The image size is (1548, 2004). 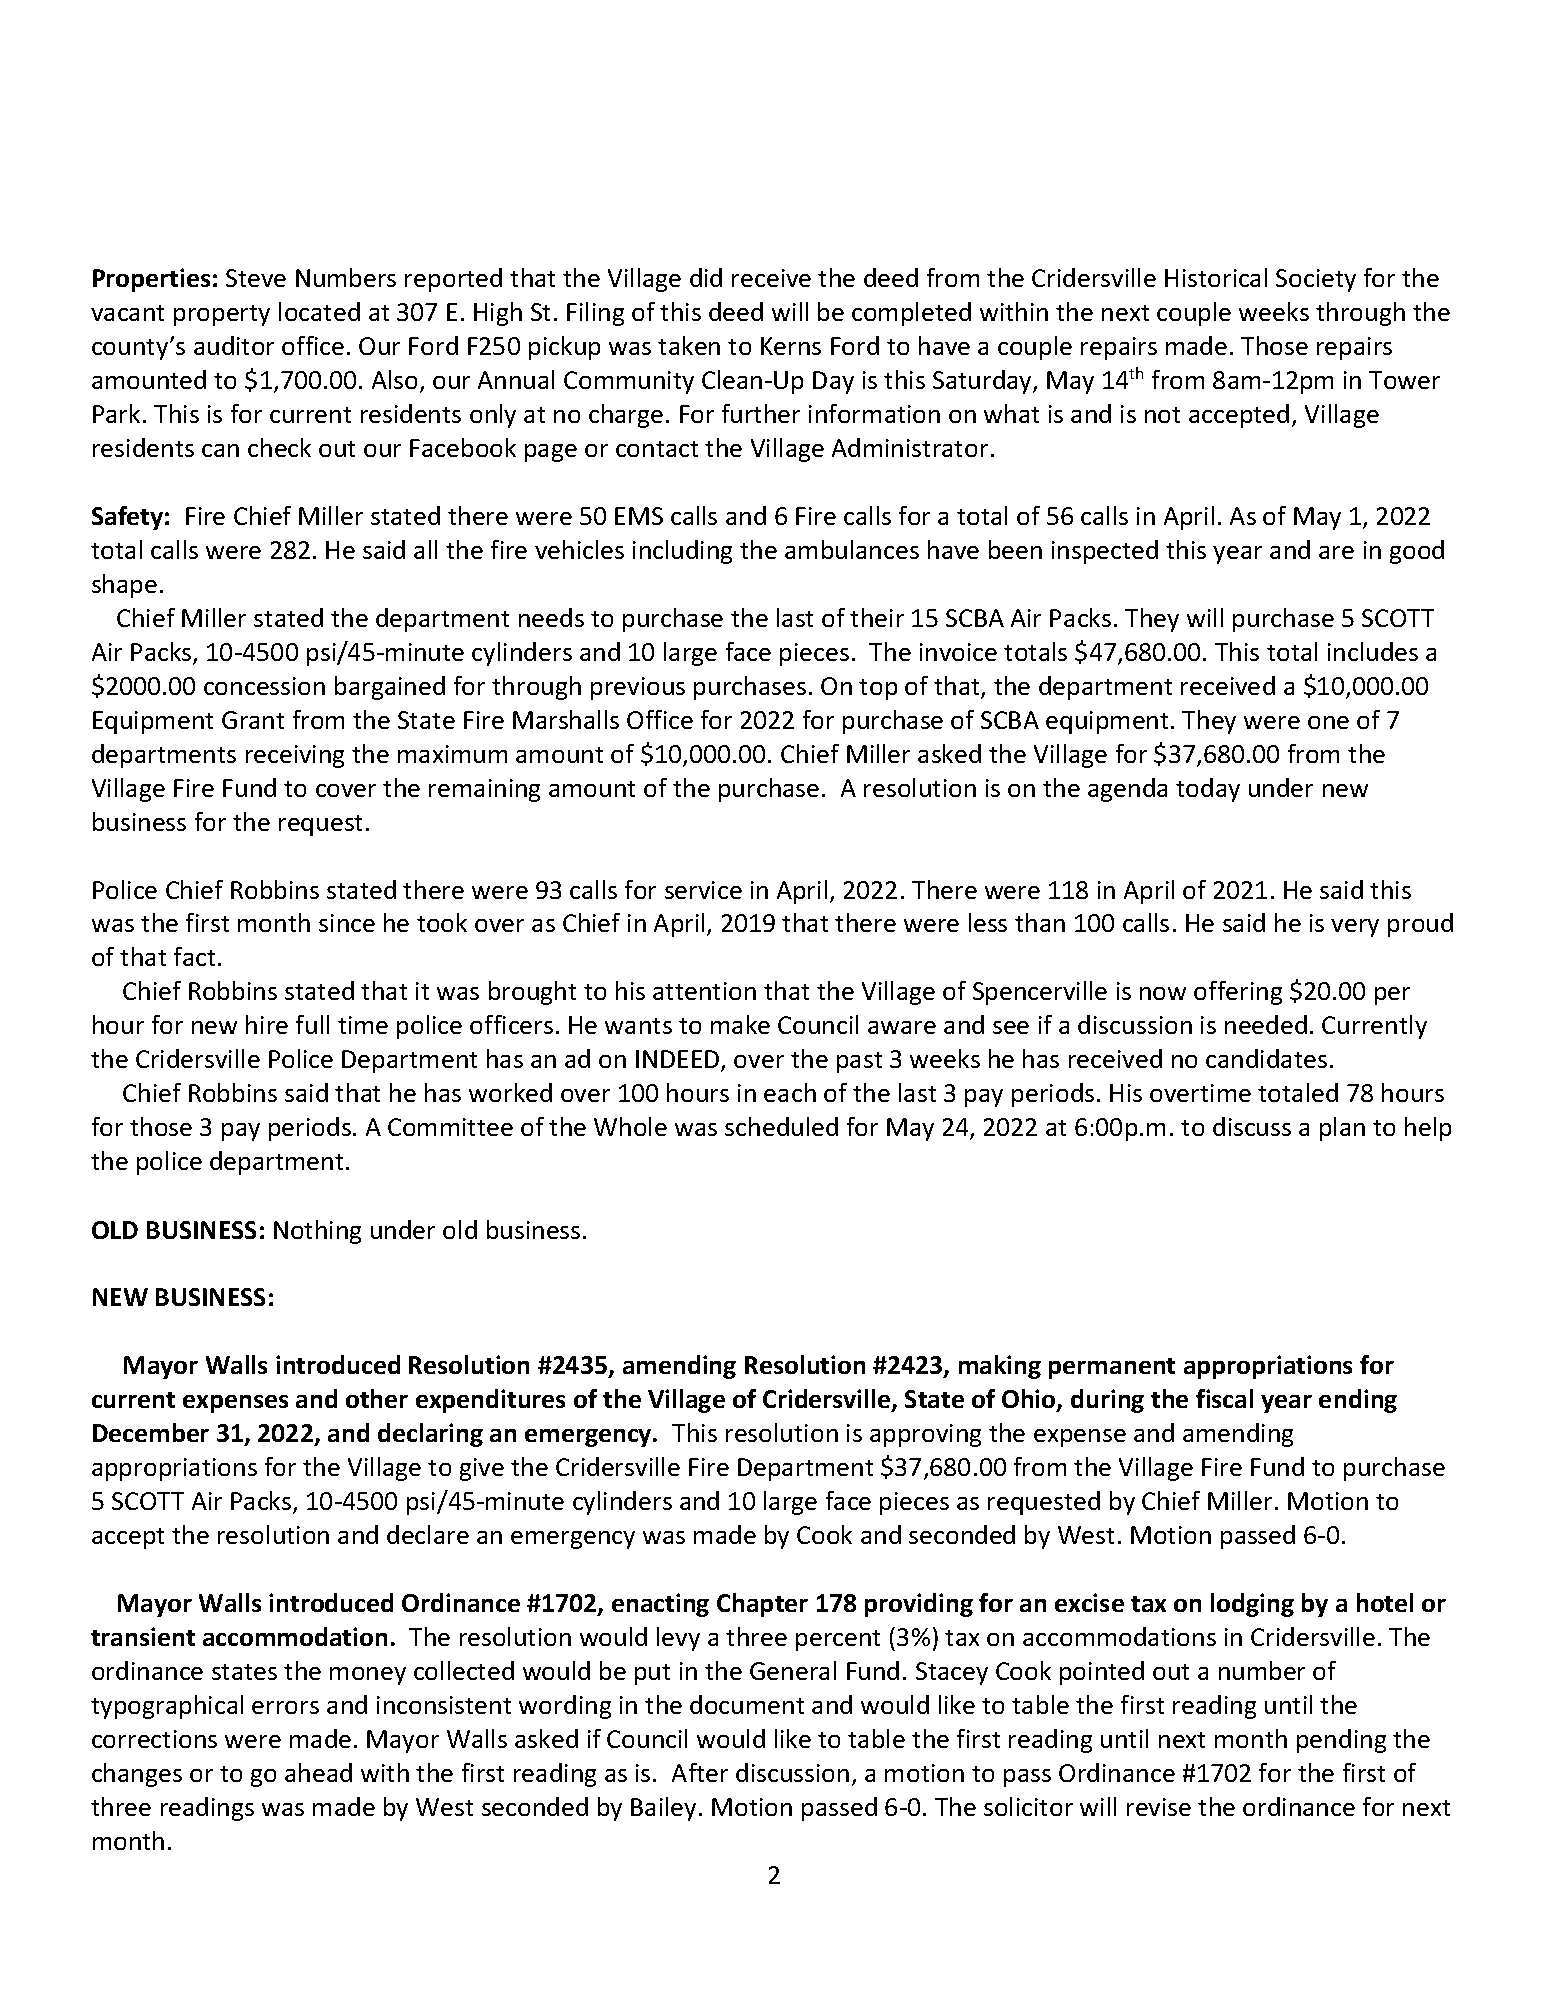 What do you see at coordinates (878, 689) in the document?
I see `top` at bounding box center [878, 689].
